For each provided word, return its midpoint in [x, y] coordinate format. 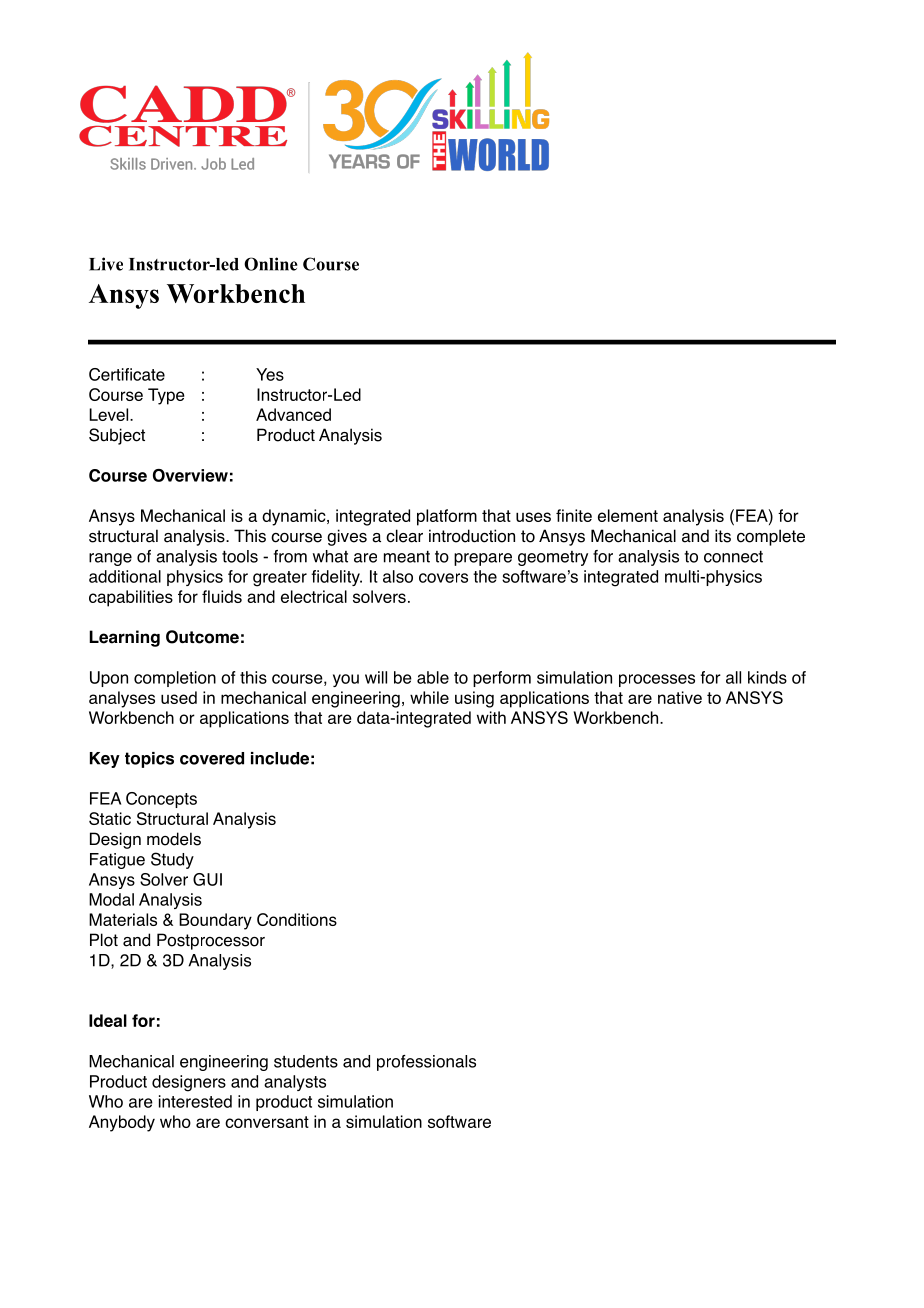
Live [106, 264]
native [680, 697]
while [429, 697]
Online [271, 264]
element [628, 515]
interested [195, 1101]
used [179, 697]
